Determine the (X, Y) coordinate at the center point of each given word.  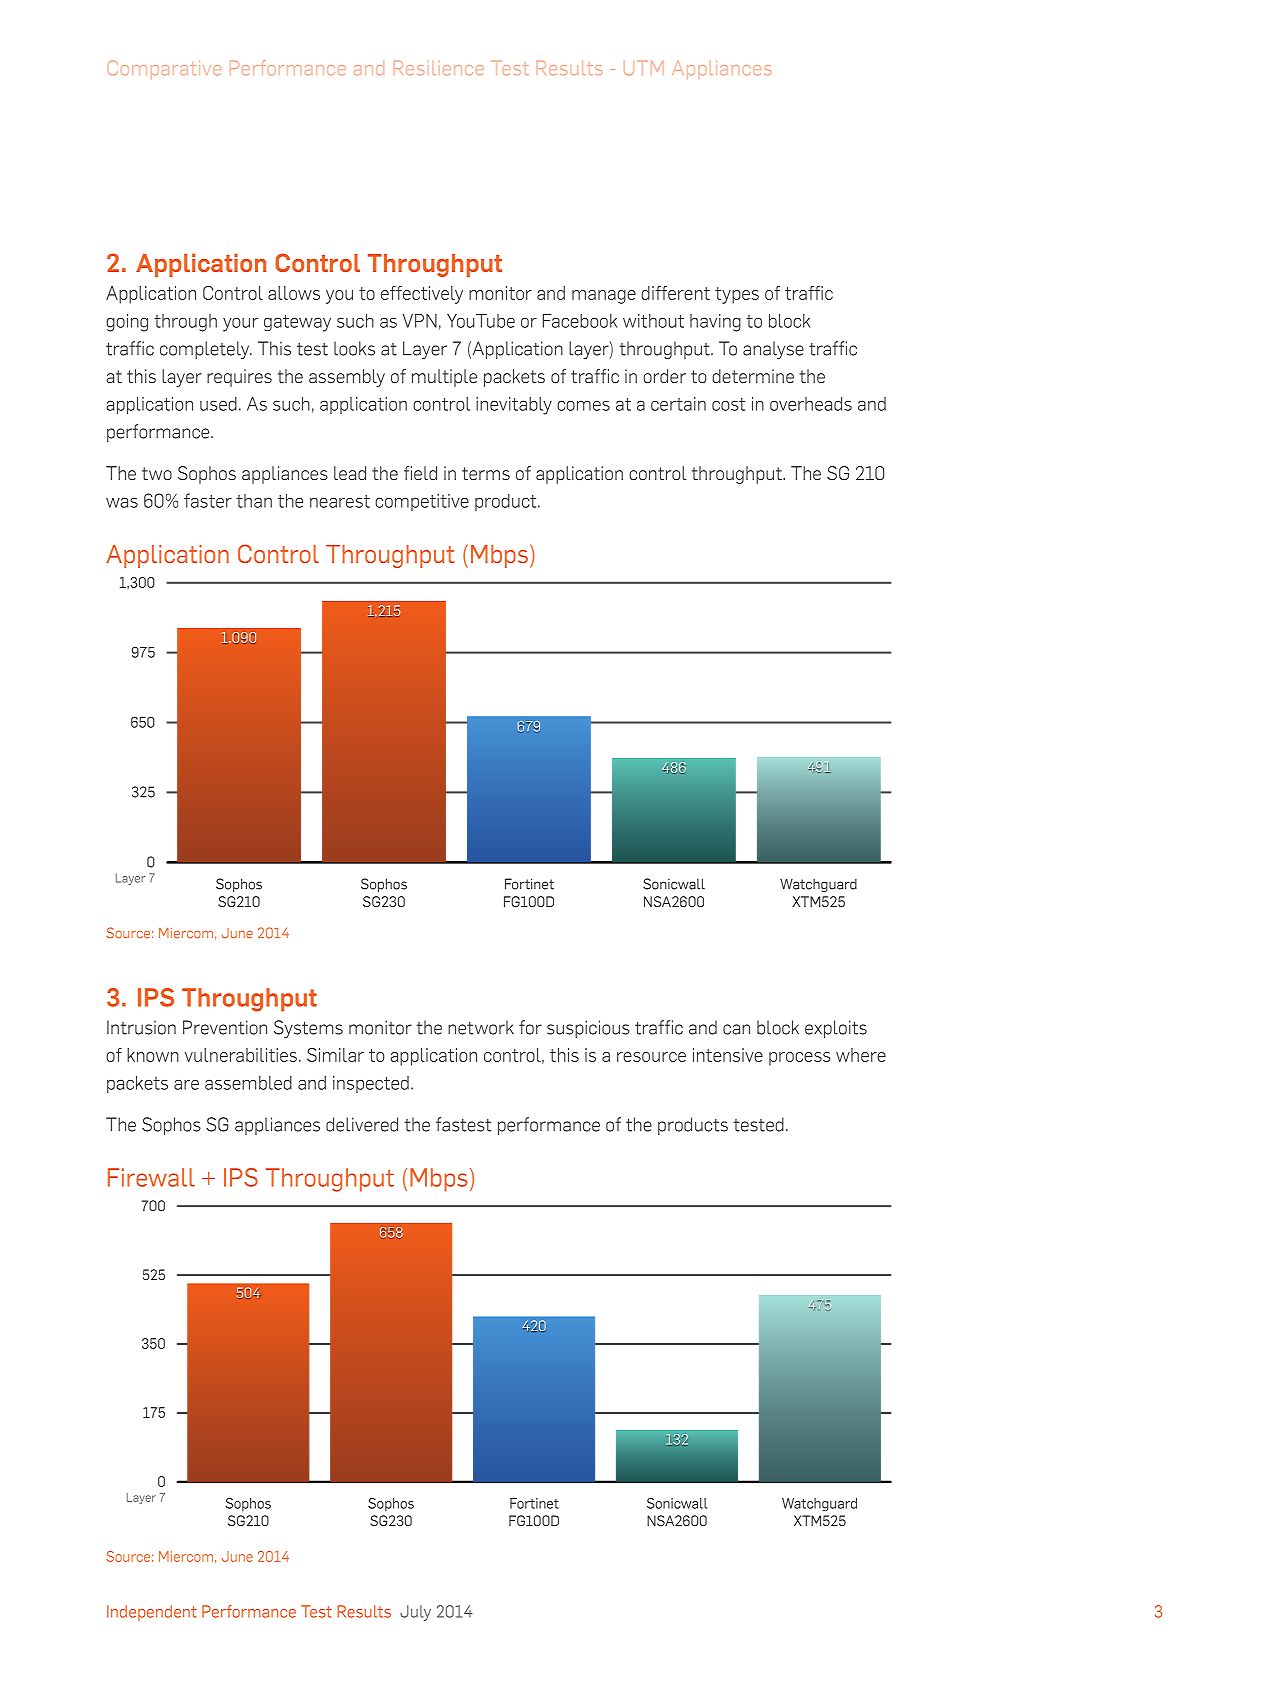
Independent (152, 1613)
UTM (644, 68)
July (415, 1613)
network (481, 1027)
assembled (248, 1083)
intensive (728, 1055)
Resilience (439, 68)
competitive (422, 502)
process (800, 1059)
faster (208, 500)
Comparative (164, 69)
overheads (811, 404)
